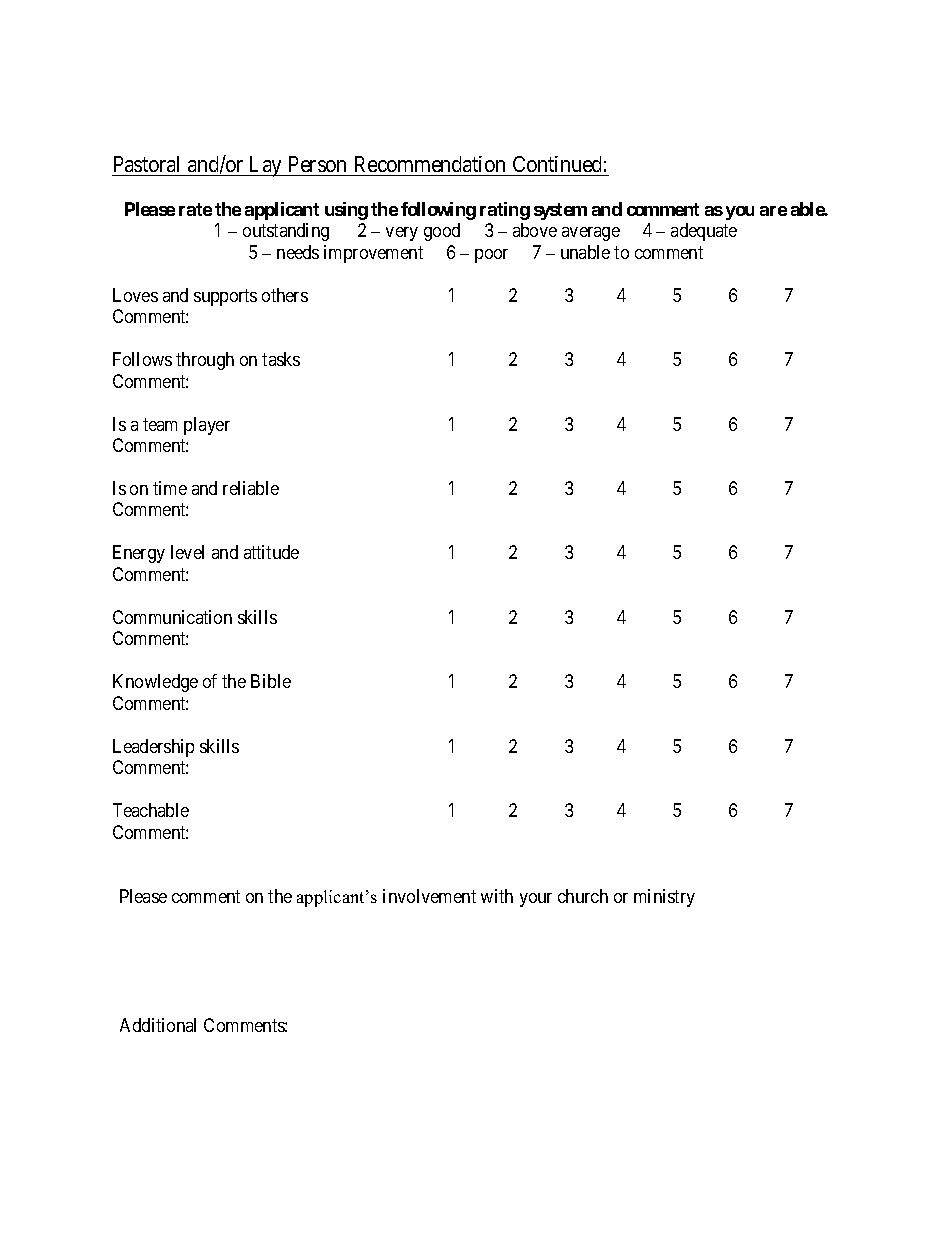  Describe the element at coordinates (271, 681) in the screenshot. I see `Bible` at that location.
